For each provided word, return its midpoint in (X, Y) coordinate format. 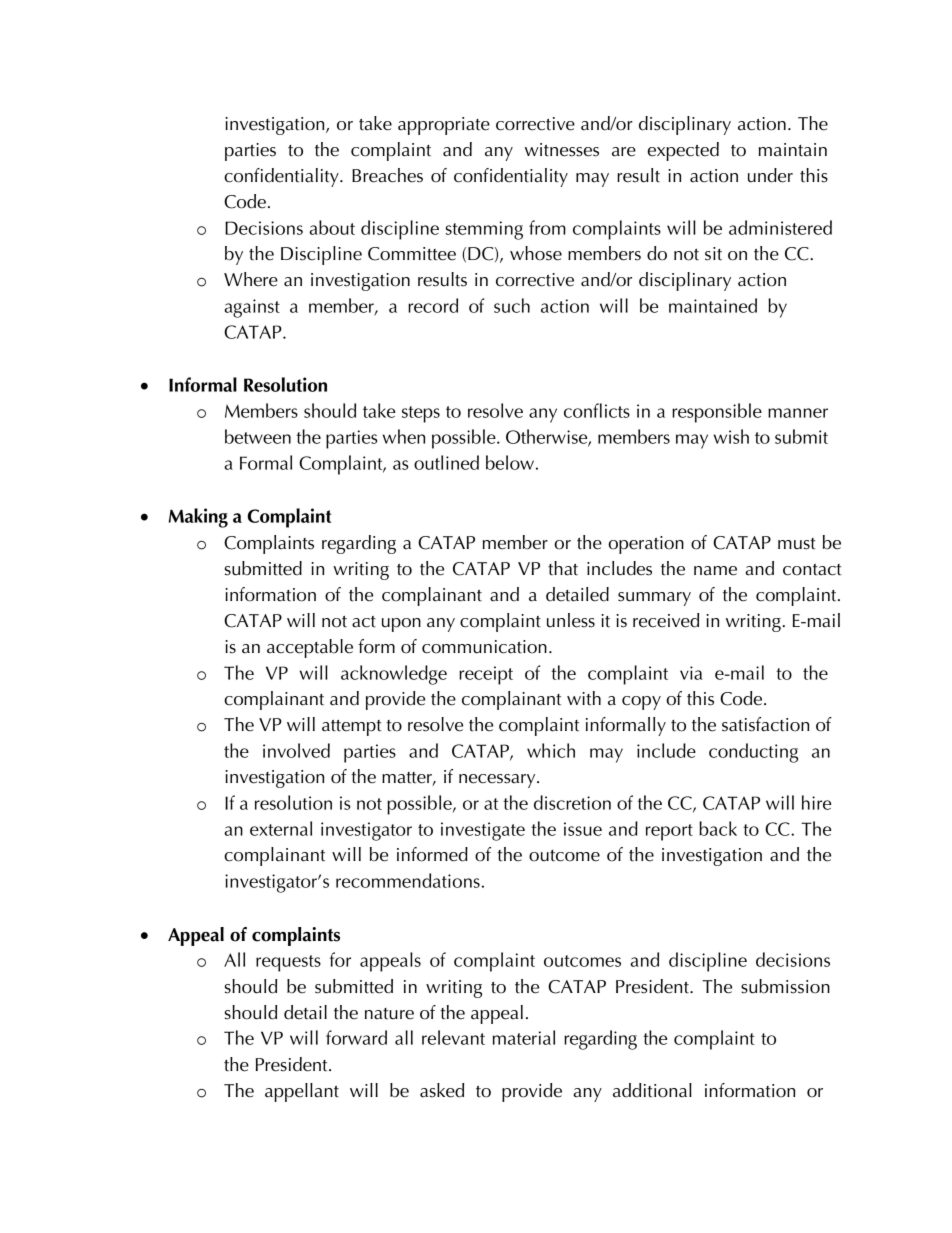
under (770, 175)
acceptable (310, 648)
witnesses (562, 150)
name (715, 571)
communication (484, 647)
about (332, 227)
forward (356, 1037)
